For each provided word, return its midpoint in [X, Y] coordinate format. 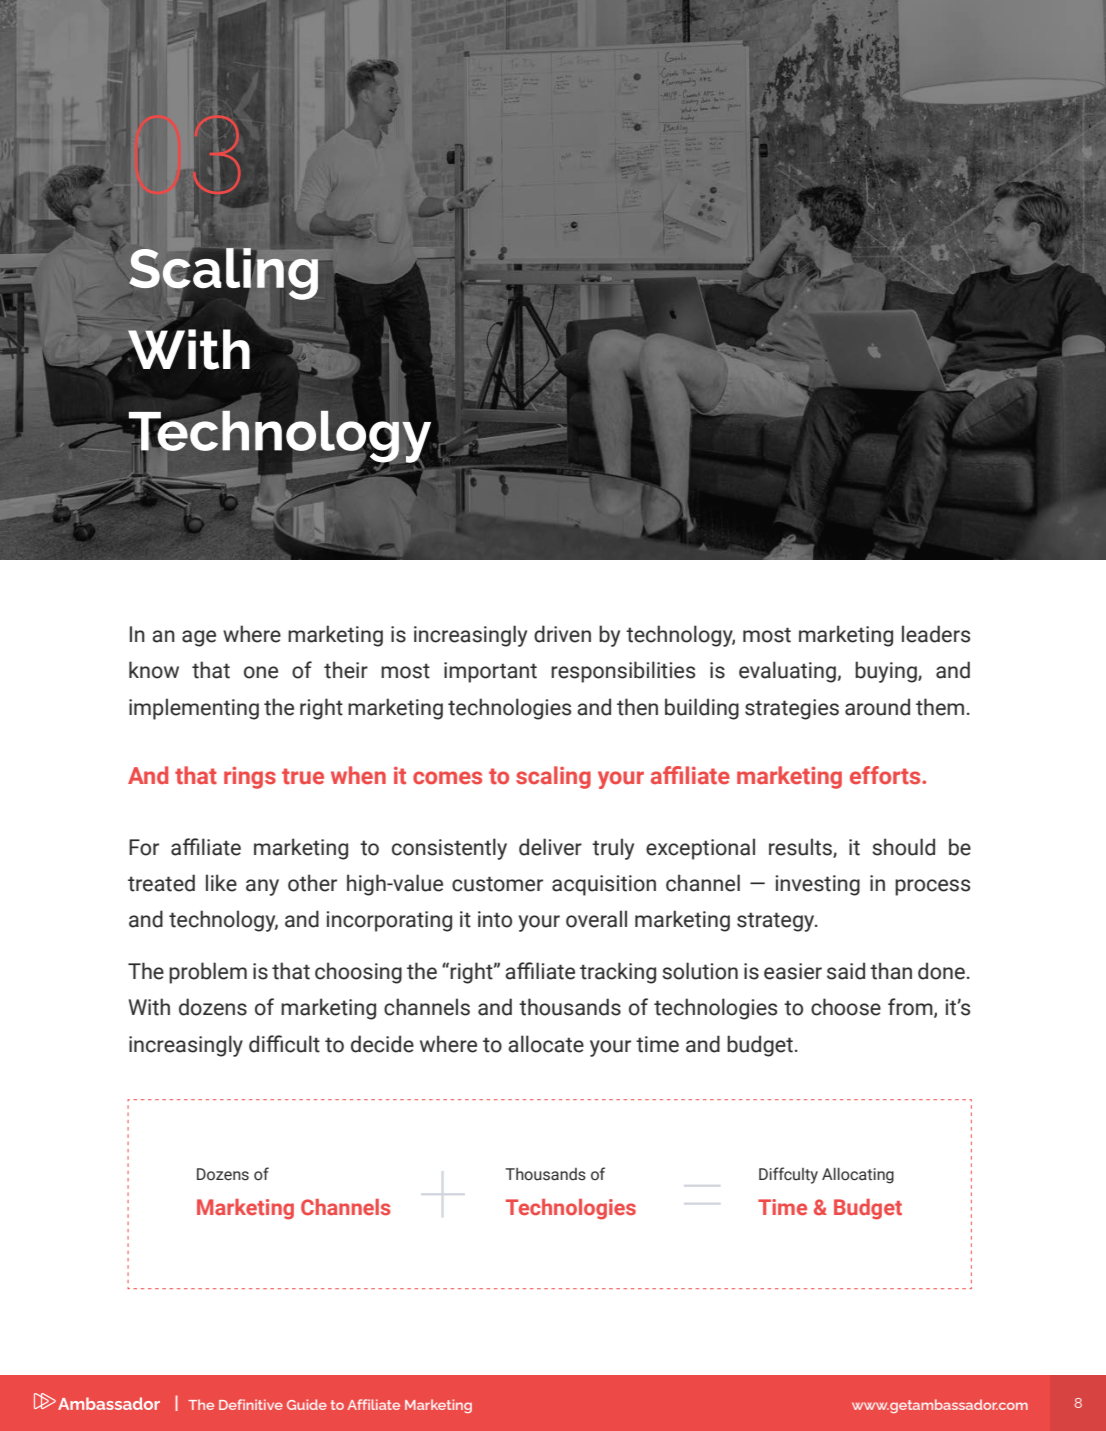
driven [562, 634]
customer [497, 884]
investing [818, 885]
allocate [546, 1044]
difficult [284, 1044]
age [199, 638]
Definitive [251, 1404]
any [262, 887]
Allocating [858, 1176]
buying [887, 672]
